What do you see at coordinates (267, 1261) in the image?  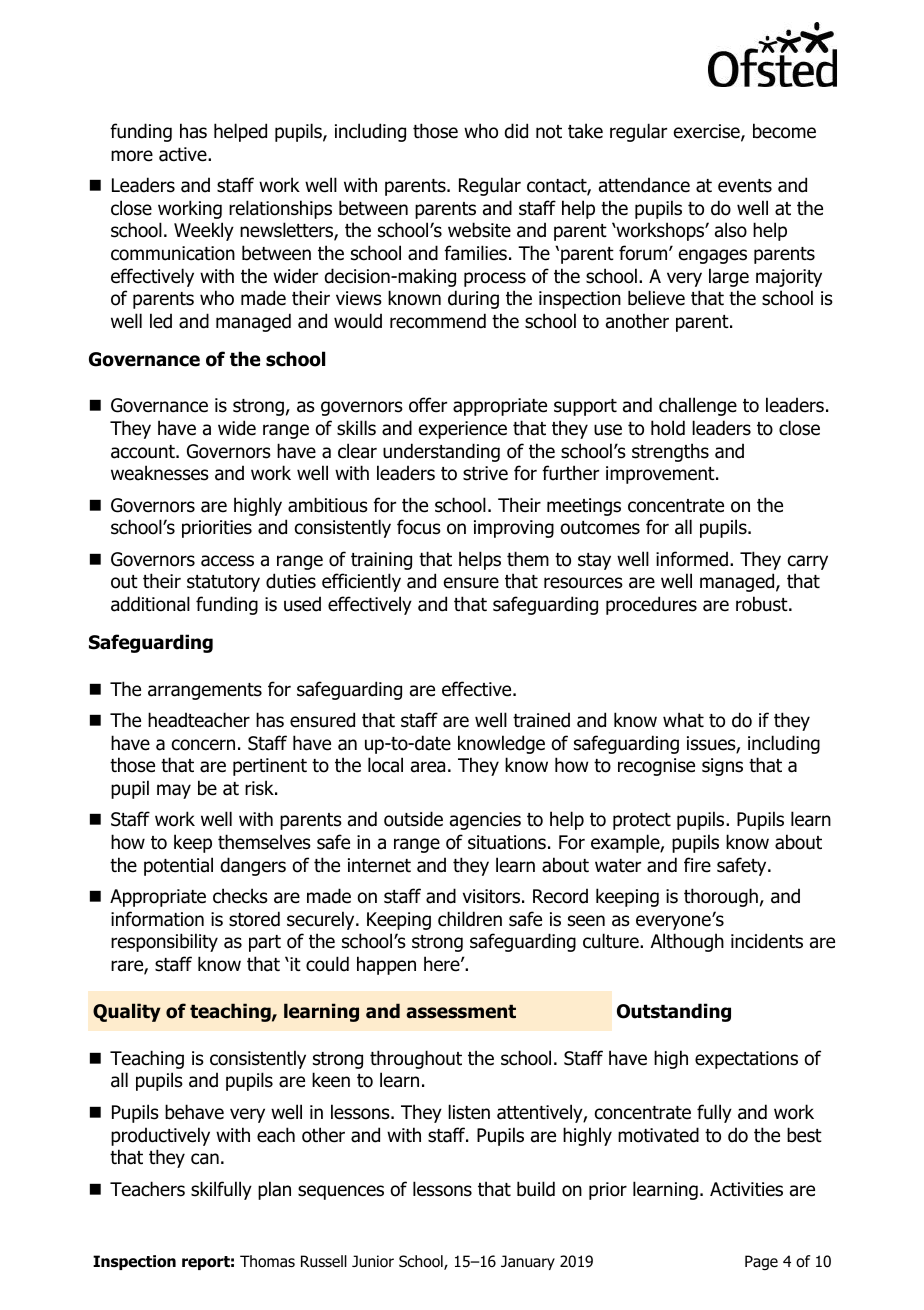 I see `Thomas` at bounding box center [267, 1261].
